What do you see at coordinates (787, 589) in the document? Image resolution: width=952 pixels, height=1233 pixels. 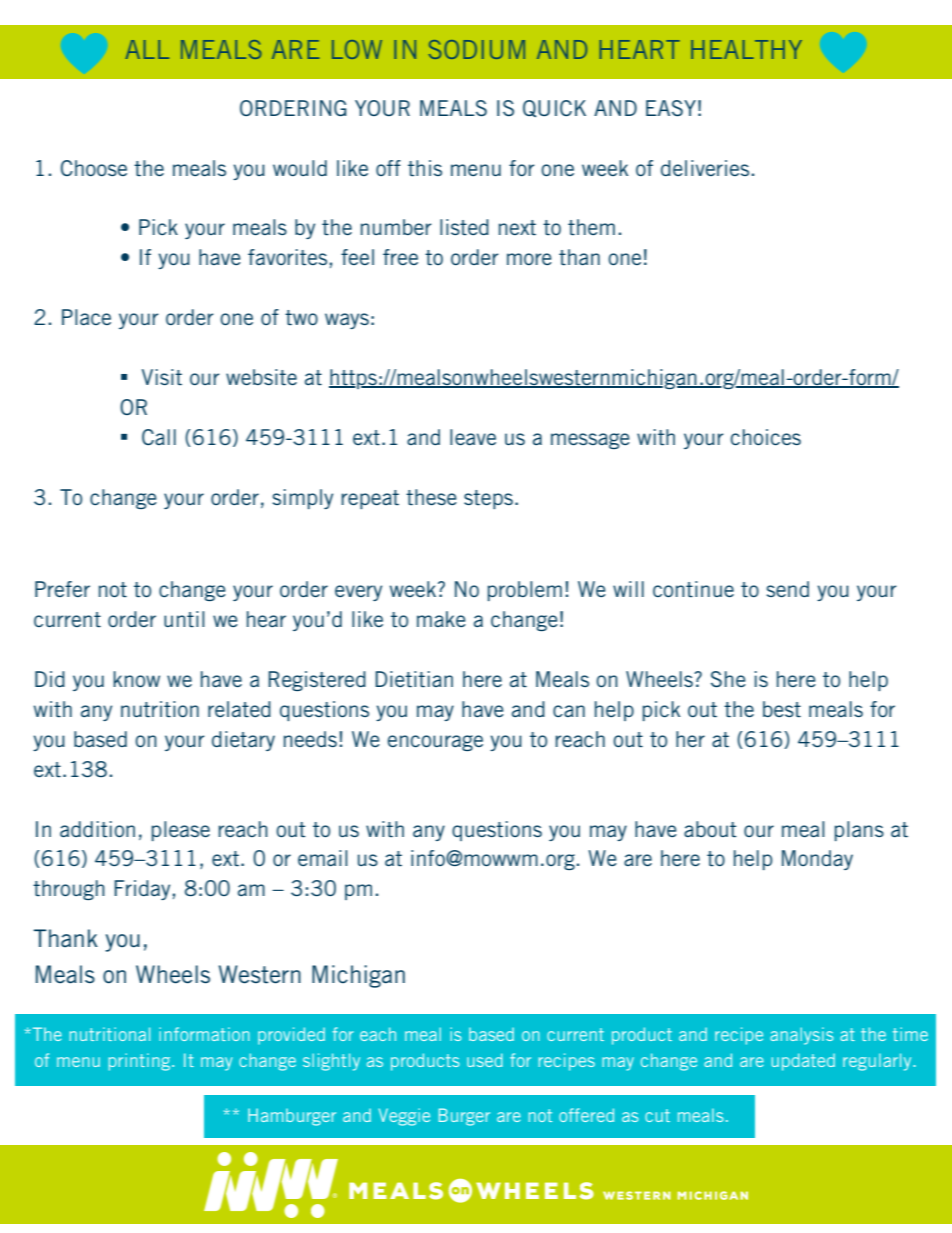 I see `send` at bounding box center [787, 589].
